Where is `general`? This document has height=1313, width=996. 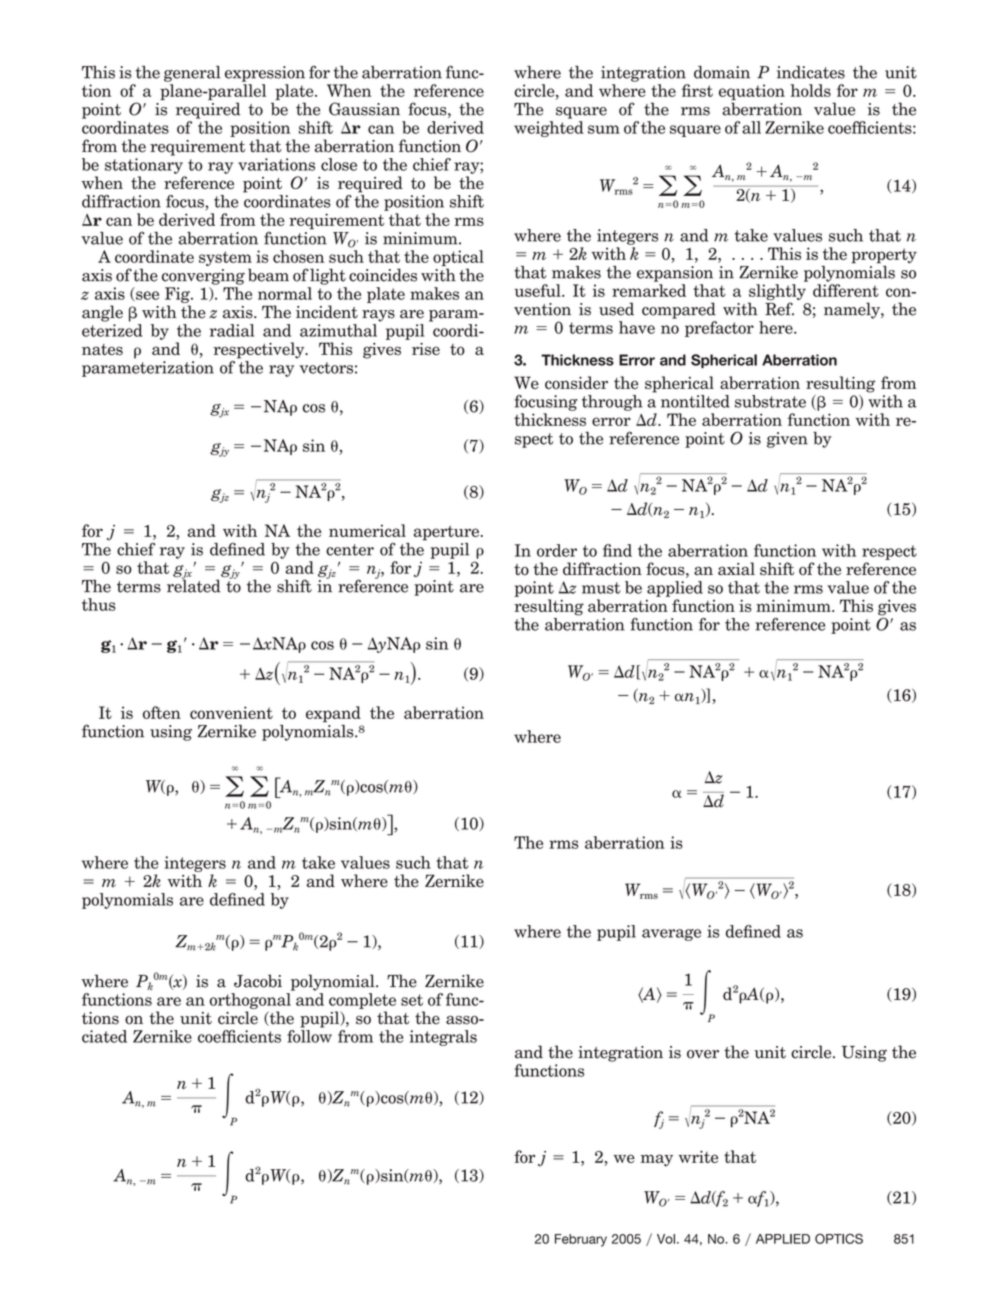
general is located at coordinates (192, 74).
